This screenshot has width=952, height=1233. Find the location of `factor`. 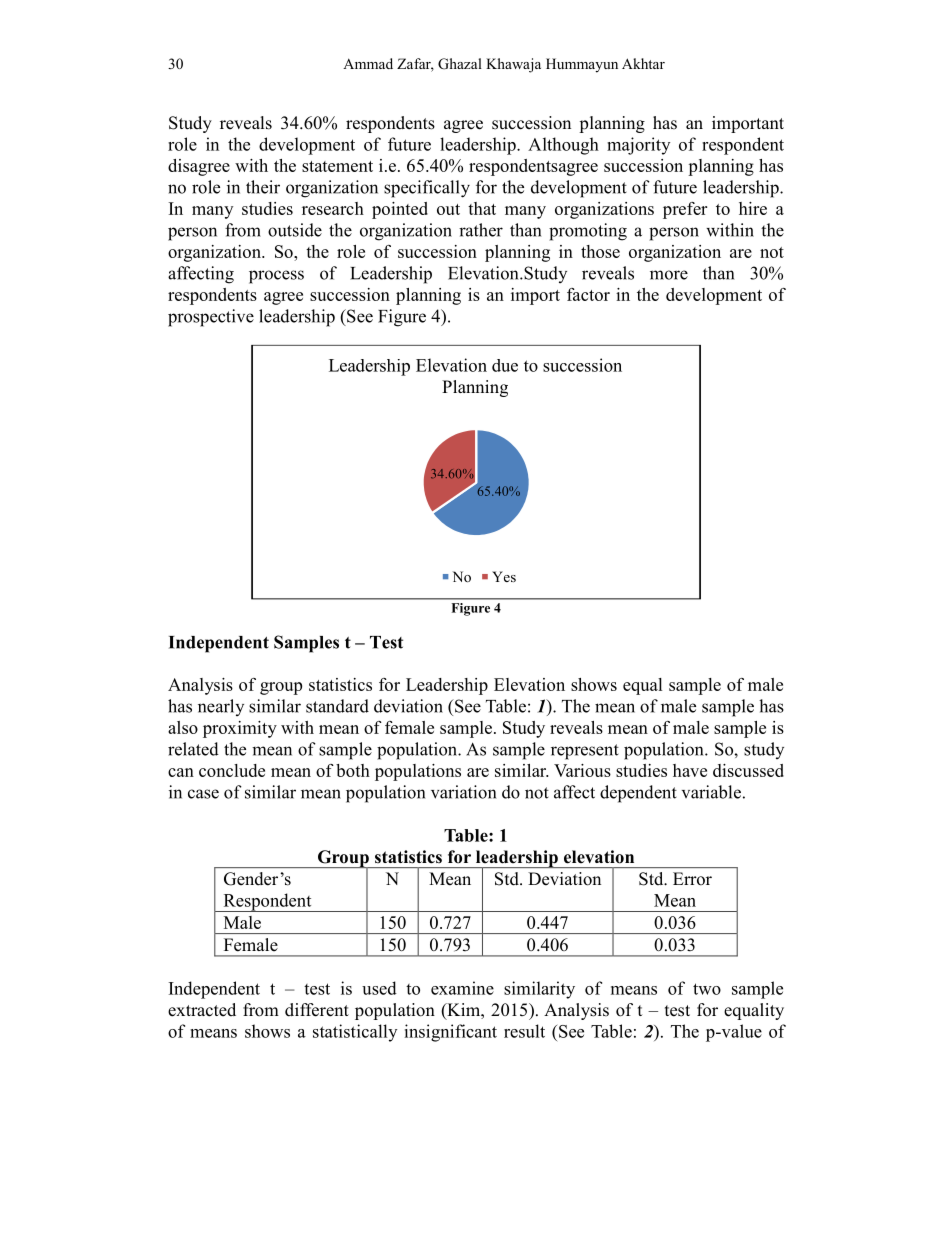

factor is located at coordinates (588, 294).
